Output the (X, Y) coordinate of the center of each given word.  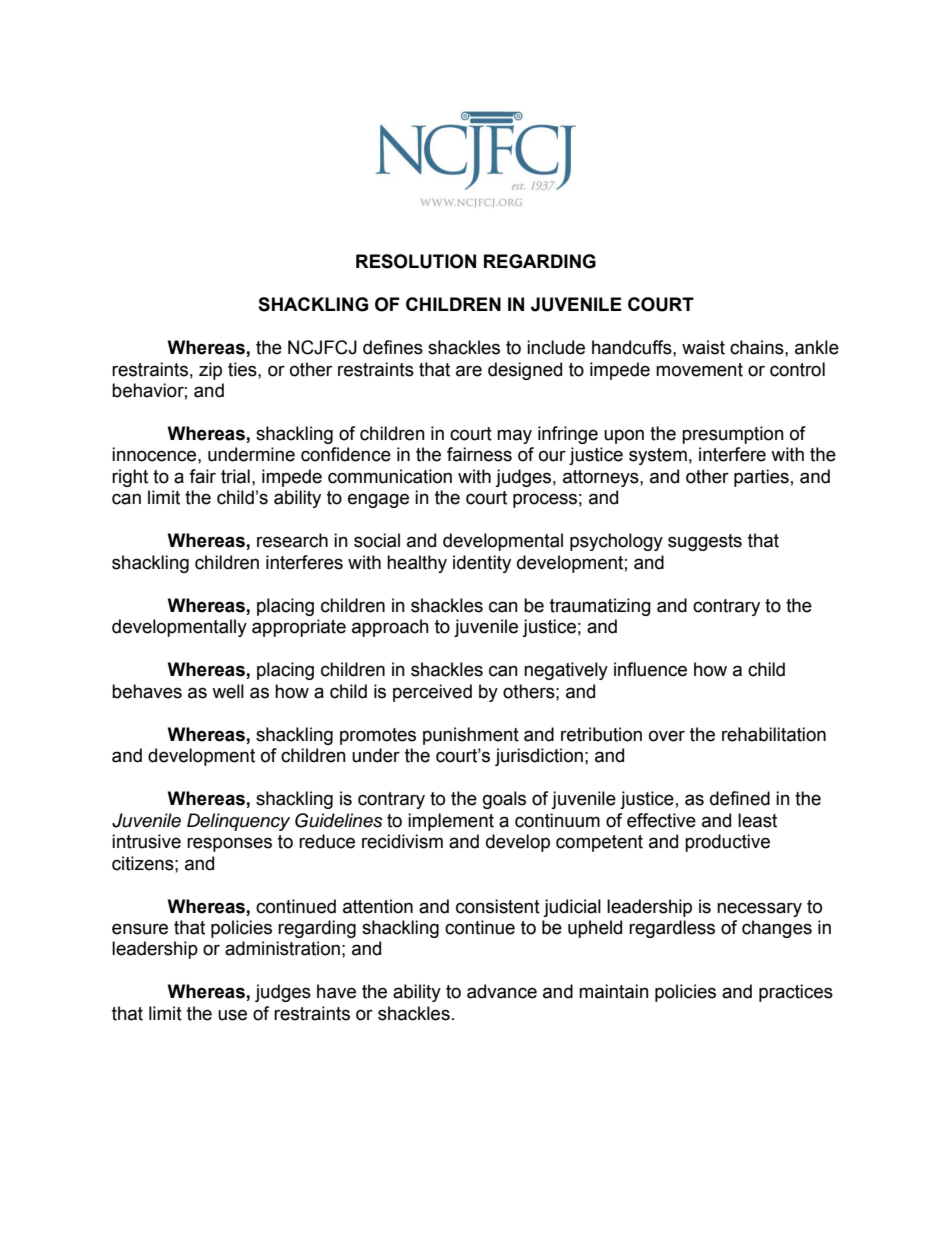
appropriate (299, 628)
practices (796, 993)
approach (390, 628)
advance (502, 991)
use (232, 1015)
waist (703, 347)
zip (210, 371)
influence (650, 669)
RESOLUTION (416, 261)
